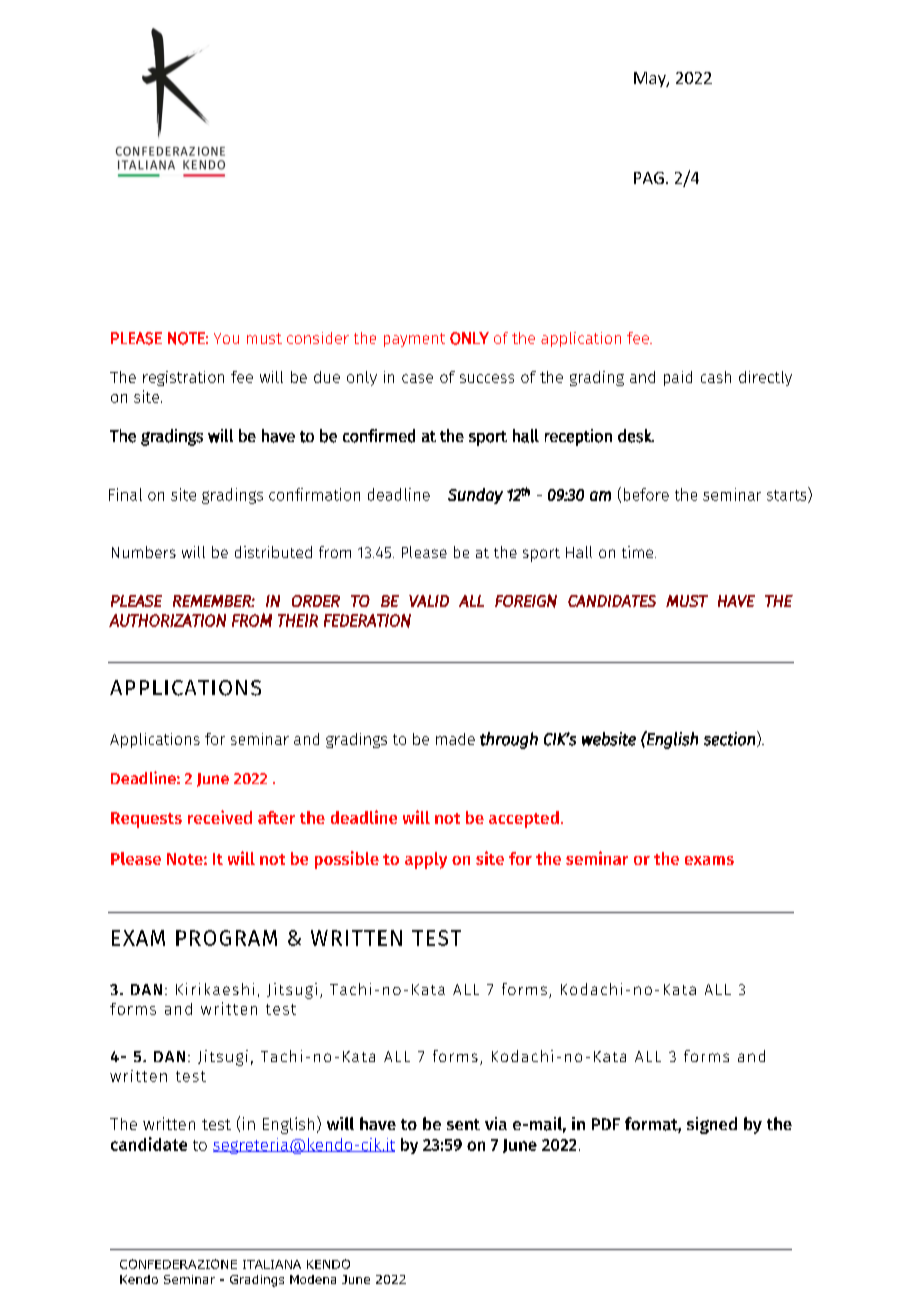  I want to click on sent, so click(463, 1124).
